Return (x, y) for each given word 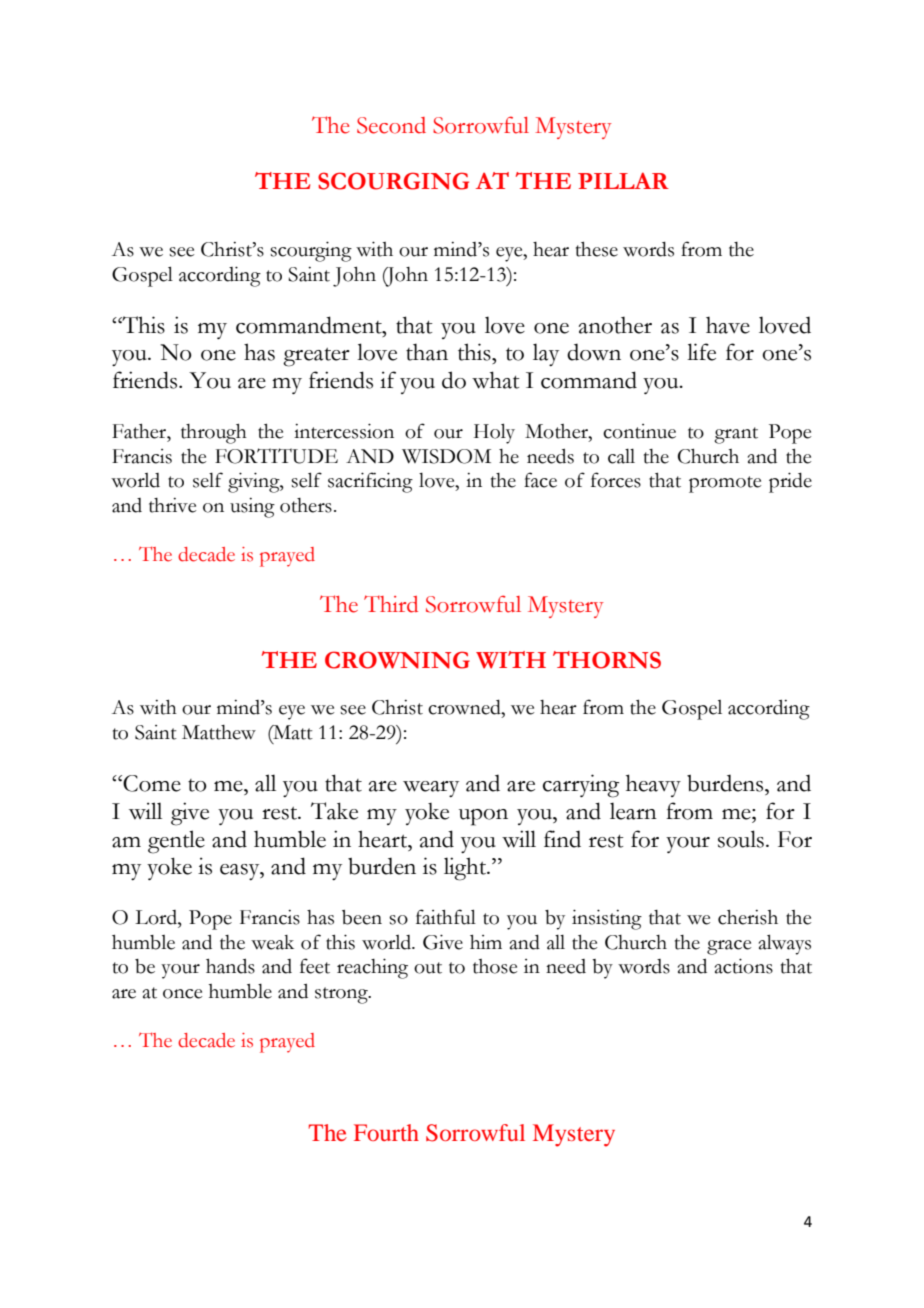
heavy (653, 785)
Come (151, 783)
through (214, 433)
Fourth (386, 1132)
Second (391, 125)
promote (725, 484)
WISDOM (446, 456)
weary (431, 789)
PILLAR (623, 180)
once (182, 994)
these (597, 249)
